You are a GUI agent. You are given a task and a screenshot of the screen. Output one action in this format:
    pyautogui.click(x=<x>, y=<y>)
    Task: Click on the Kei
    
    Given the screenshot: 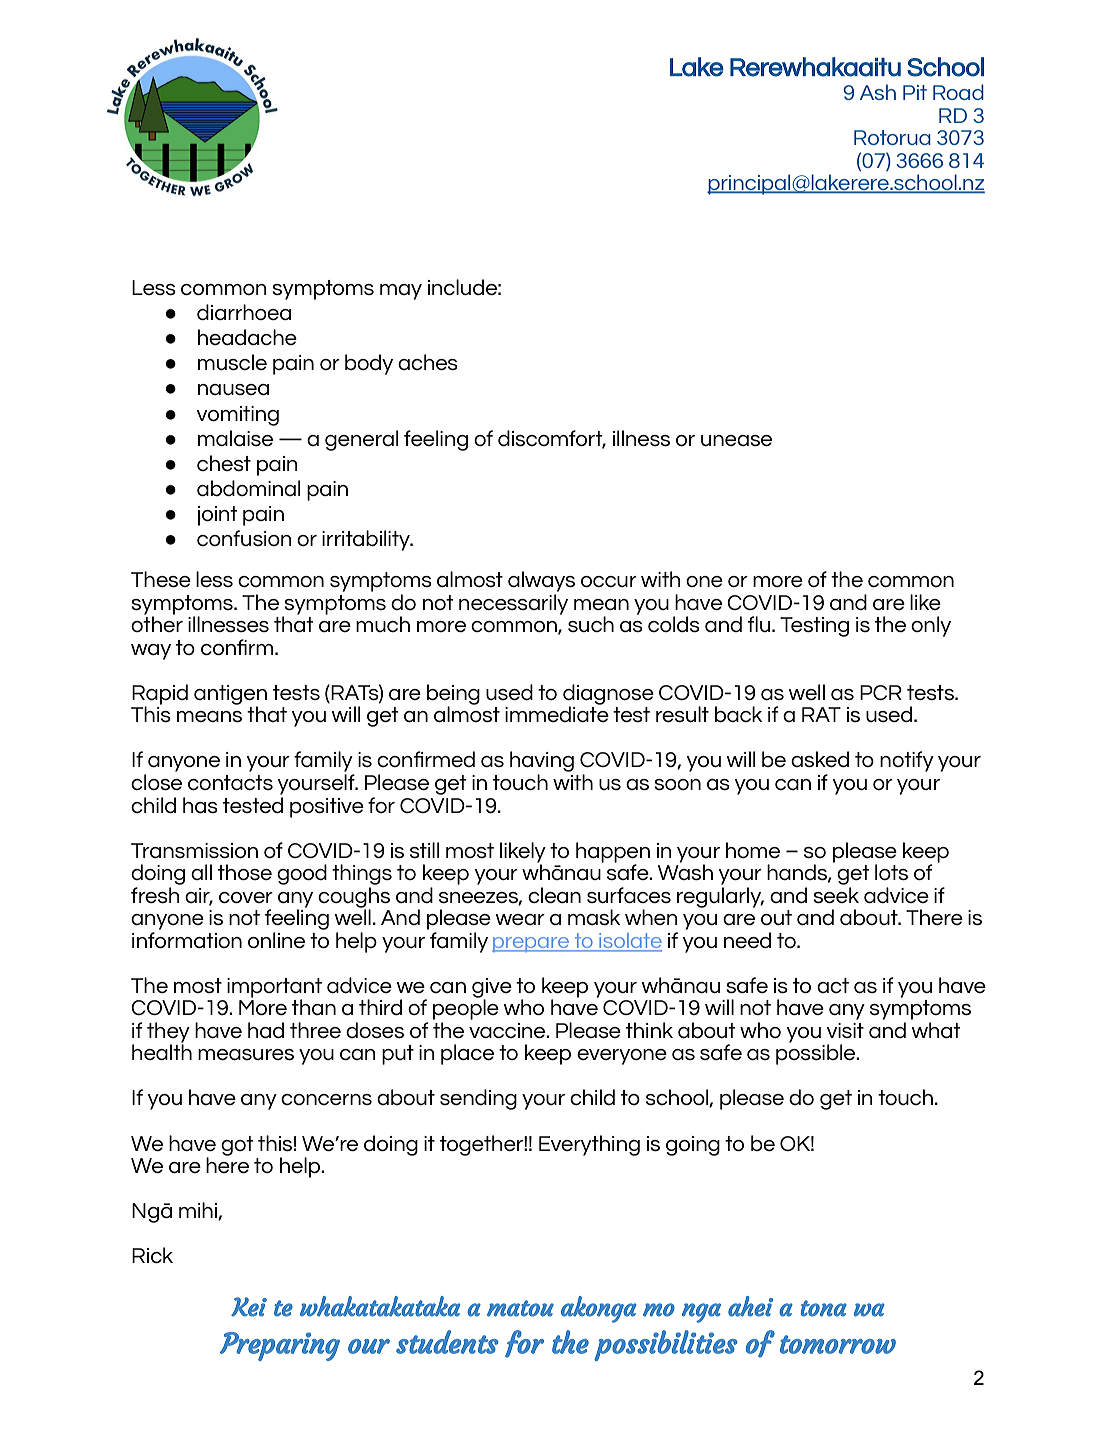 What is the action you would take?
    pyautogui.click(x=249, y=1307)
